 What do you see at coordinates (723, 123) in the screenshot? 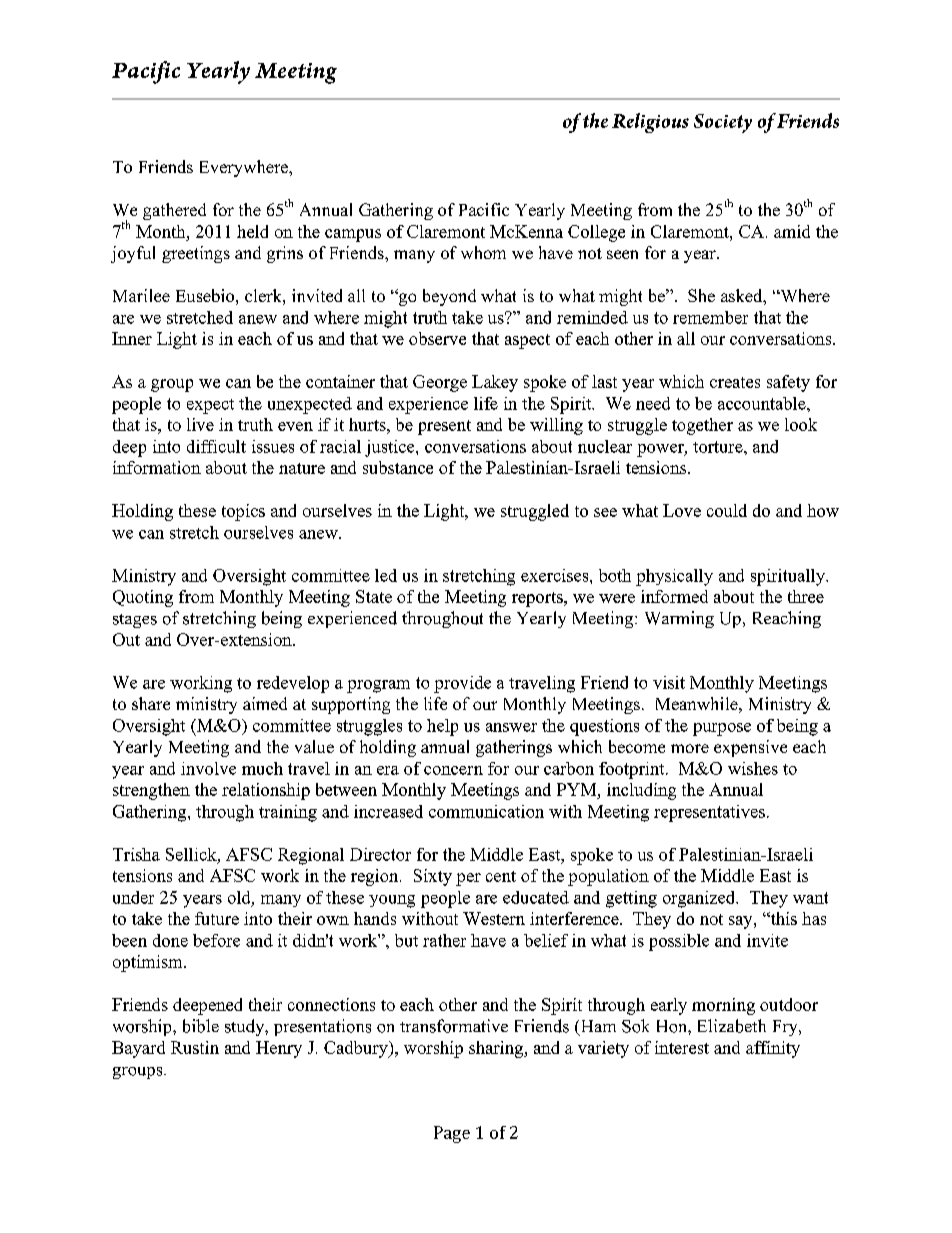
I see `Society` at bounding box center [723, 123].
